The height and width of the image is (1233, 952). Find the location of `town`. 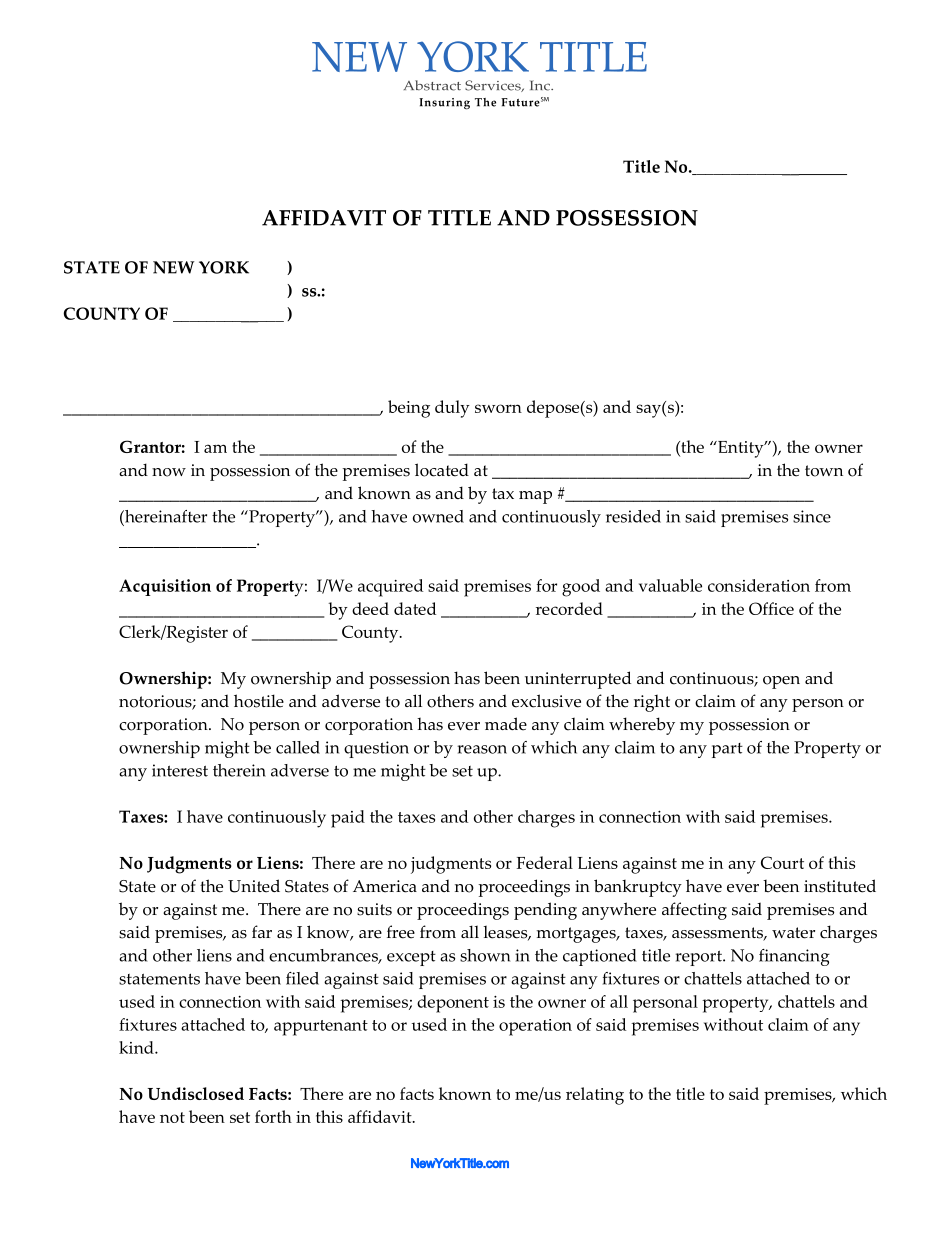

town is located at coordinates (824, 471).
